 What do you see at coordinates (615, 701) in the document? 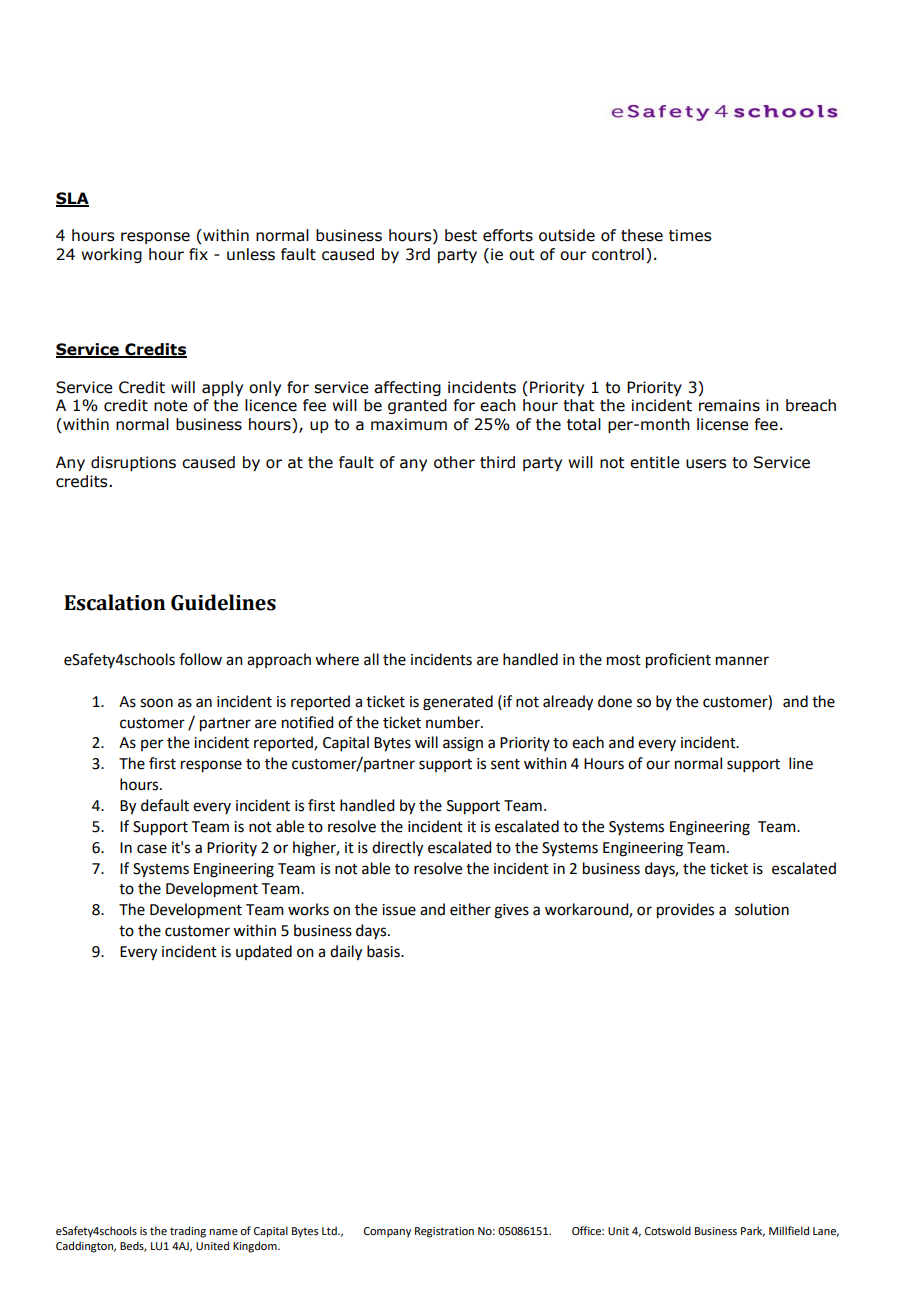
I see `done` at bounding box center [615, 701].
